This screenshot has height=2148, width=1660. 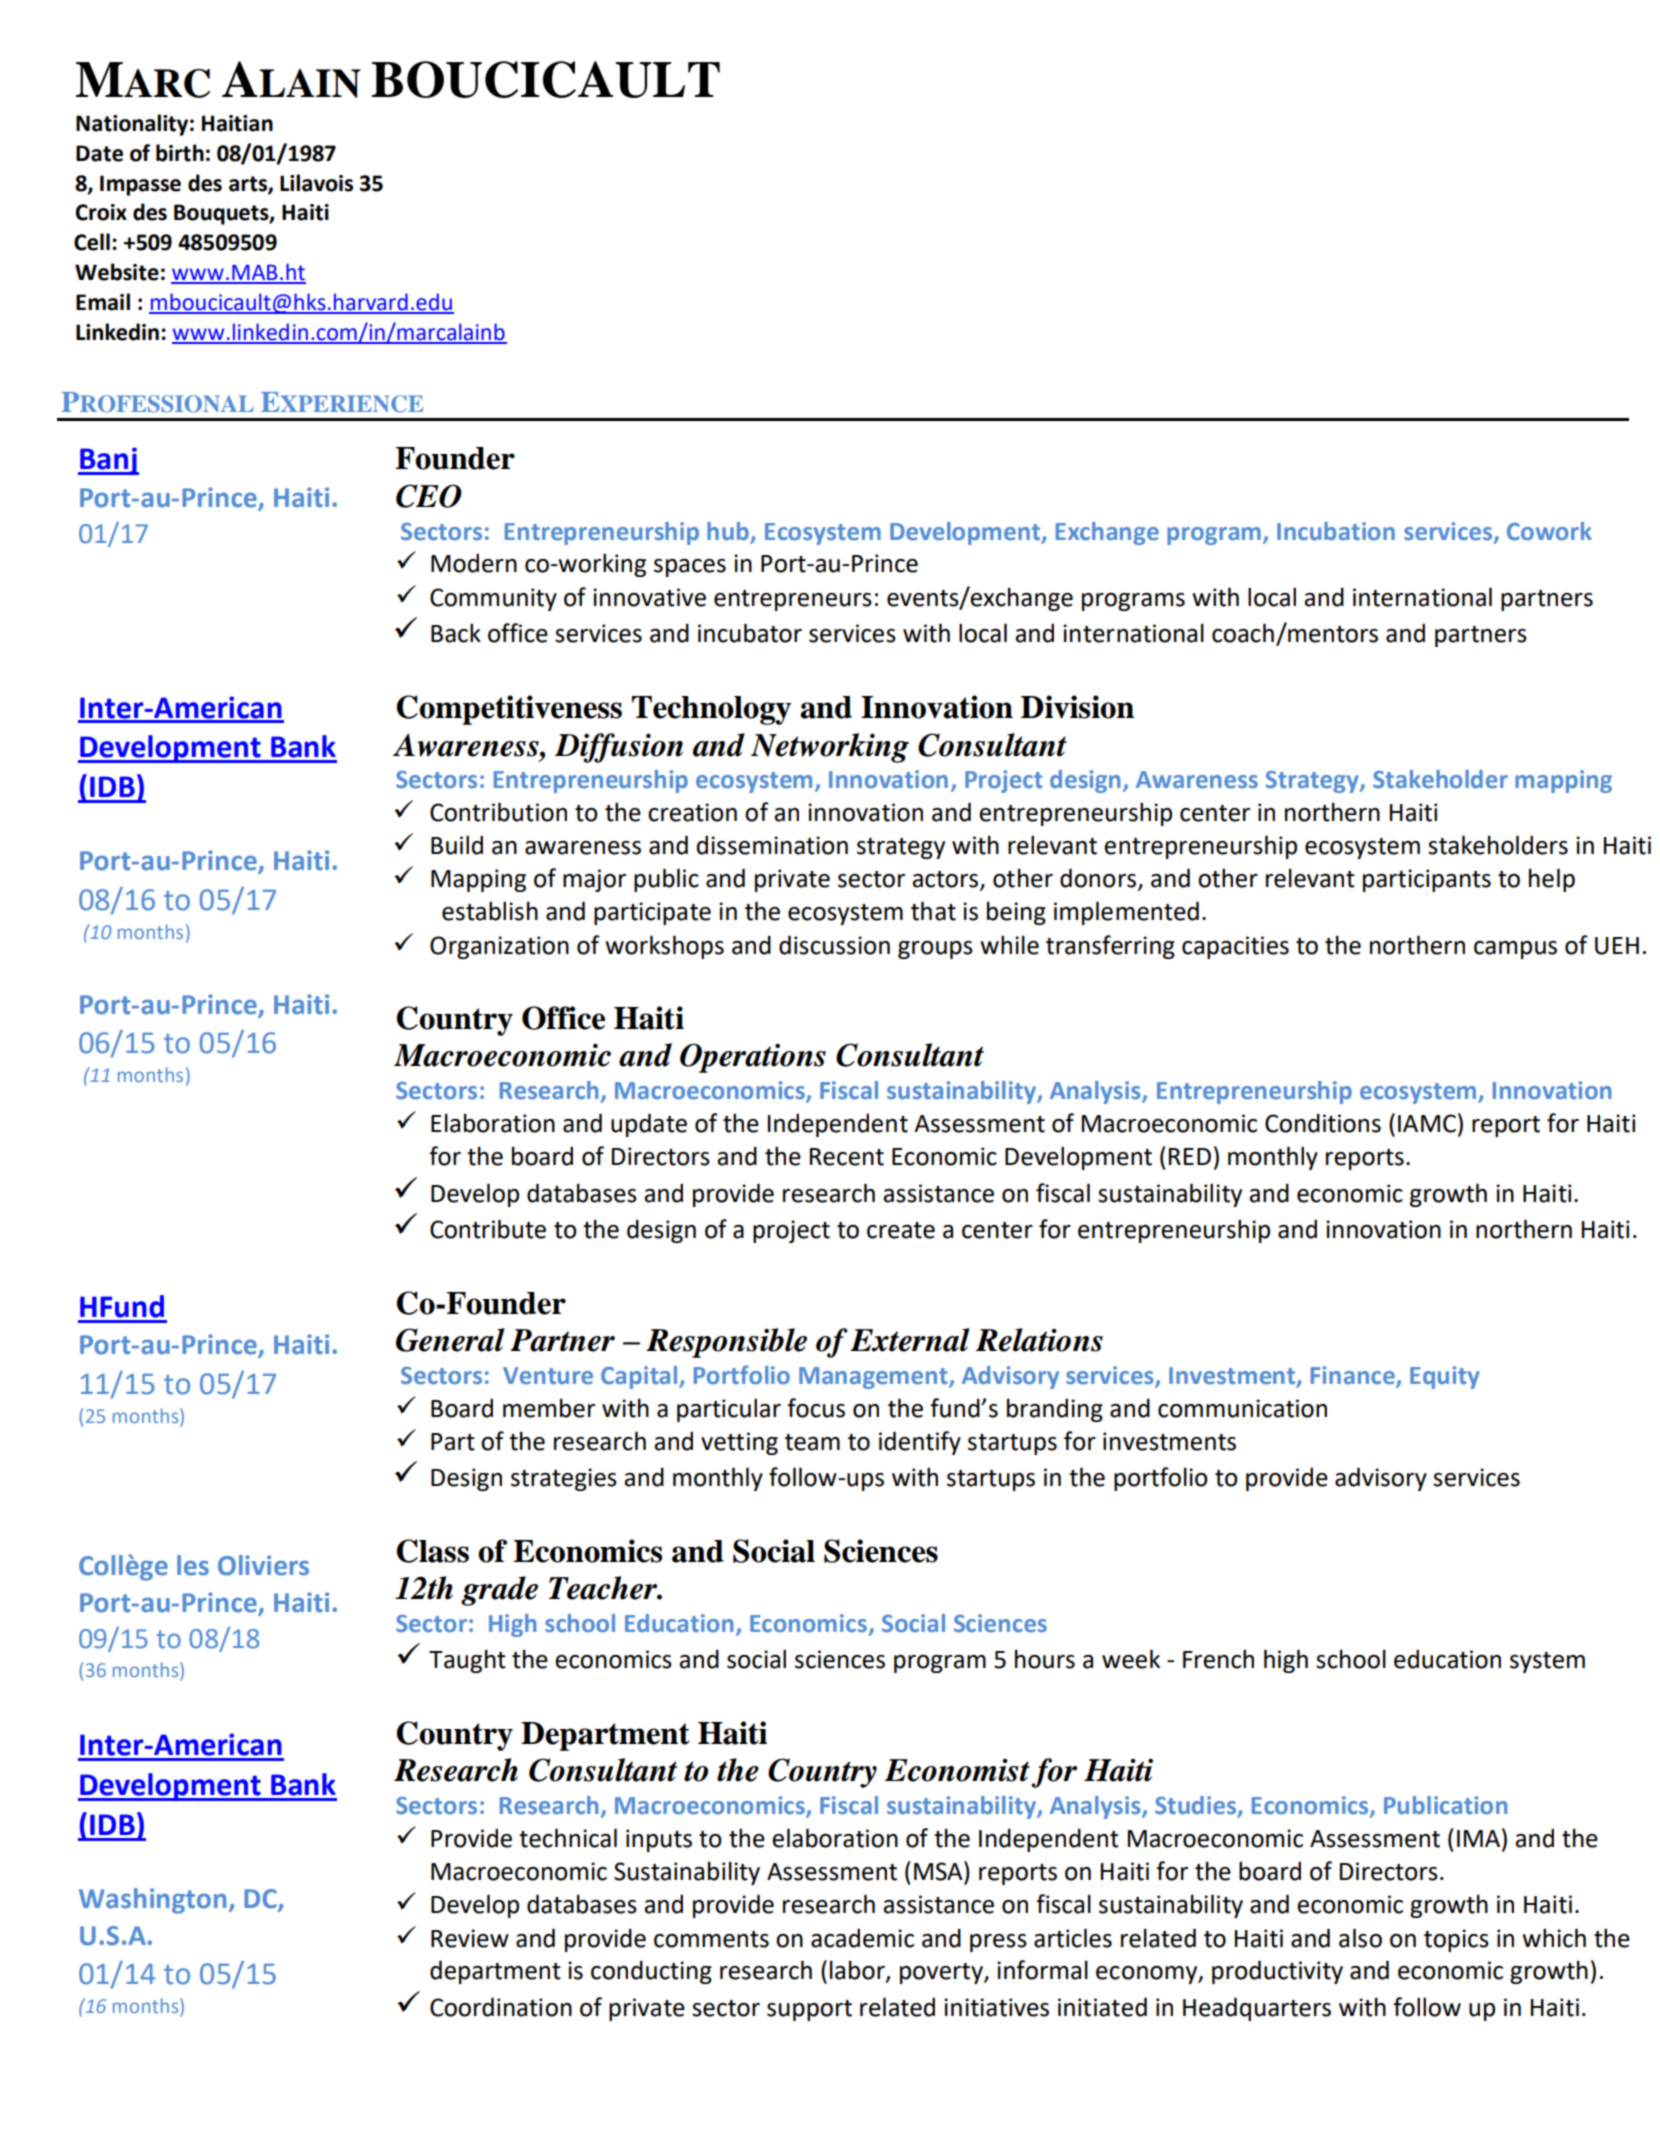 I want to click on hub, so click(x=729, y=532).
